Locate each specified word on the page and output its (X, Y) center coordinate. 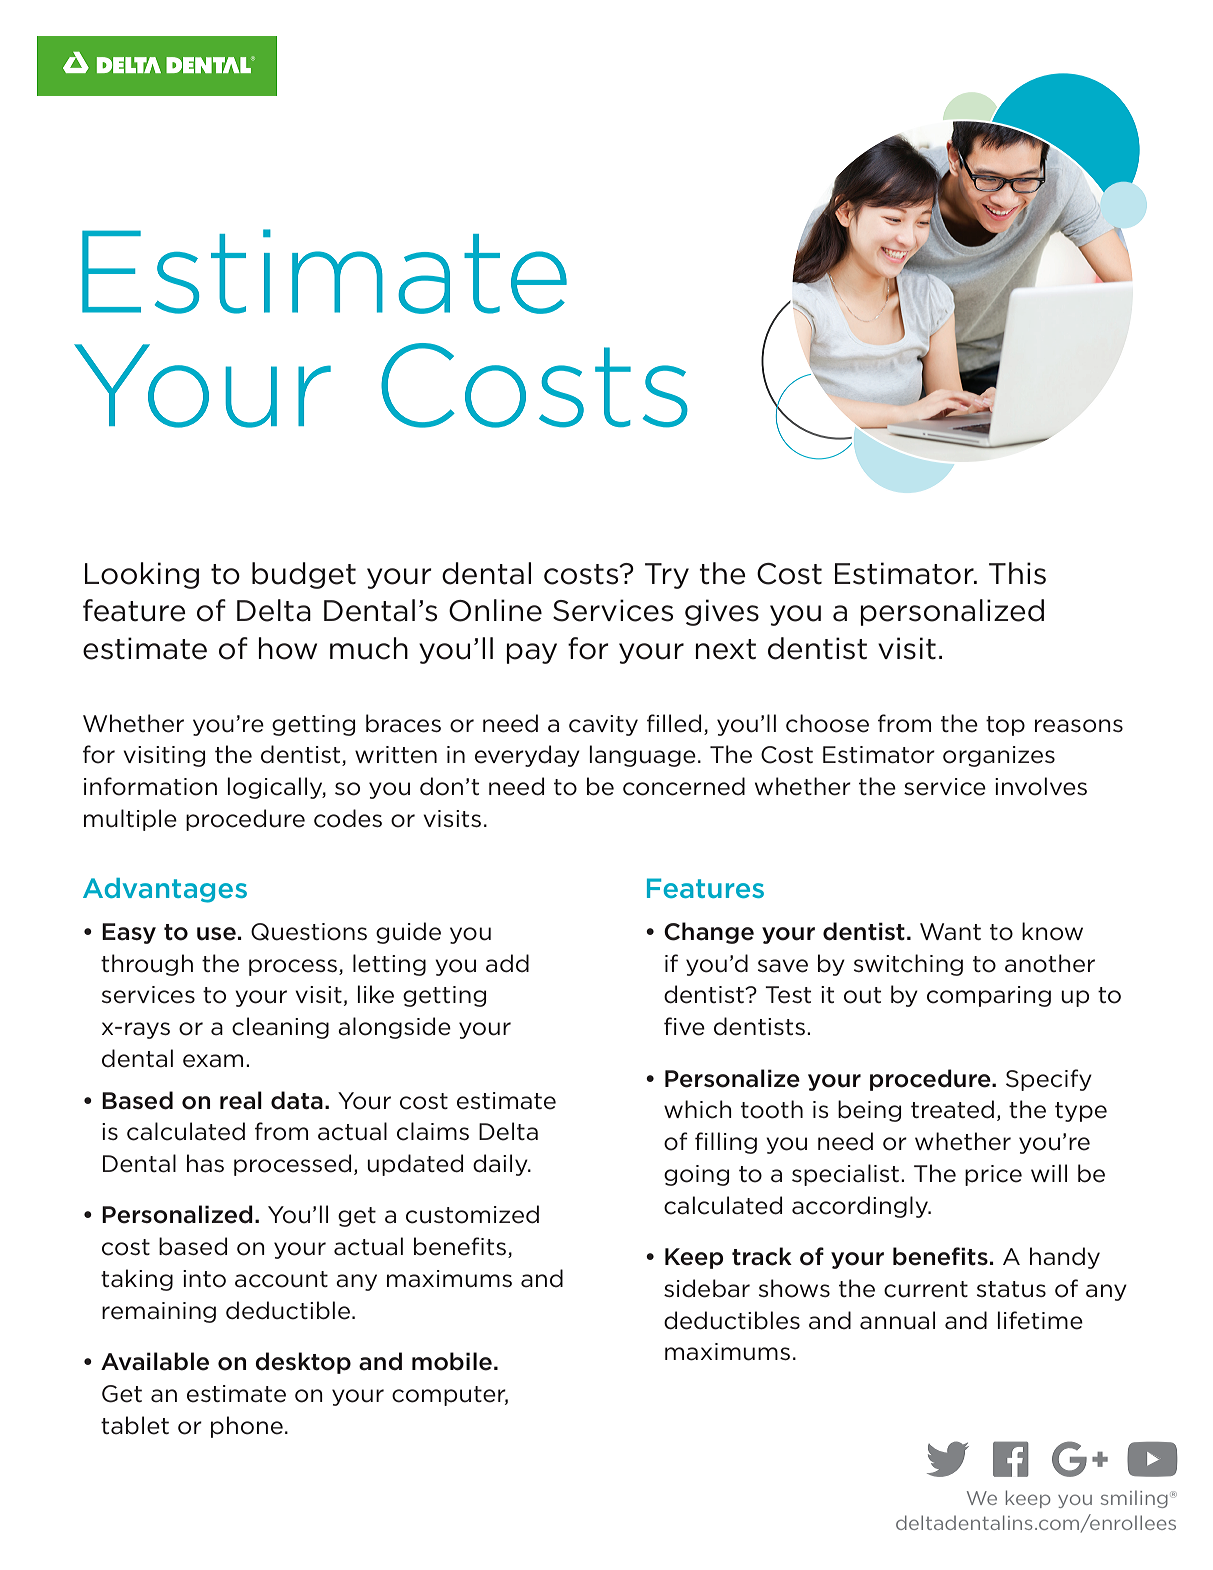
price (993, 1175)
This (1017, 573)
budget (304, 575)
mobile (452, 1361)
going (696, 1175)
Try (667, 576)
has (205, 1163)
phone (247, 1427)
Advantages (165, 890)
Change (709, 933)
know (1052, 931)
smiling (1134, 1499)
